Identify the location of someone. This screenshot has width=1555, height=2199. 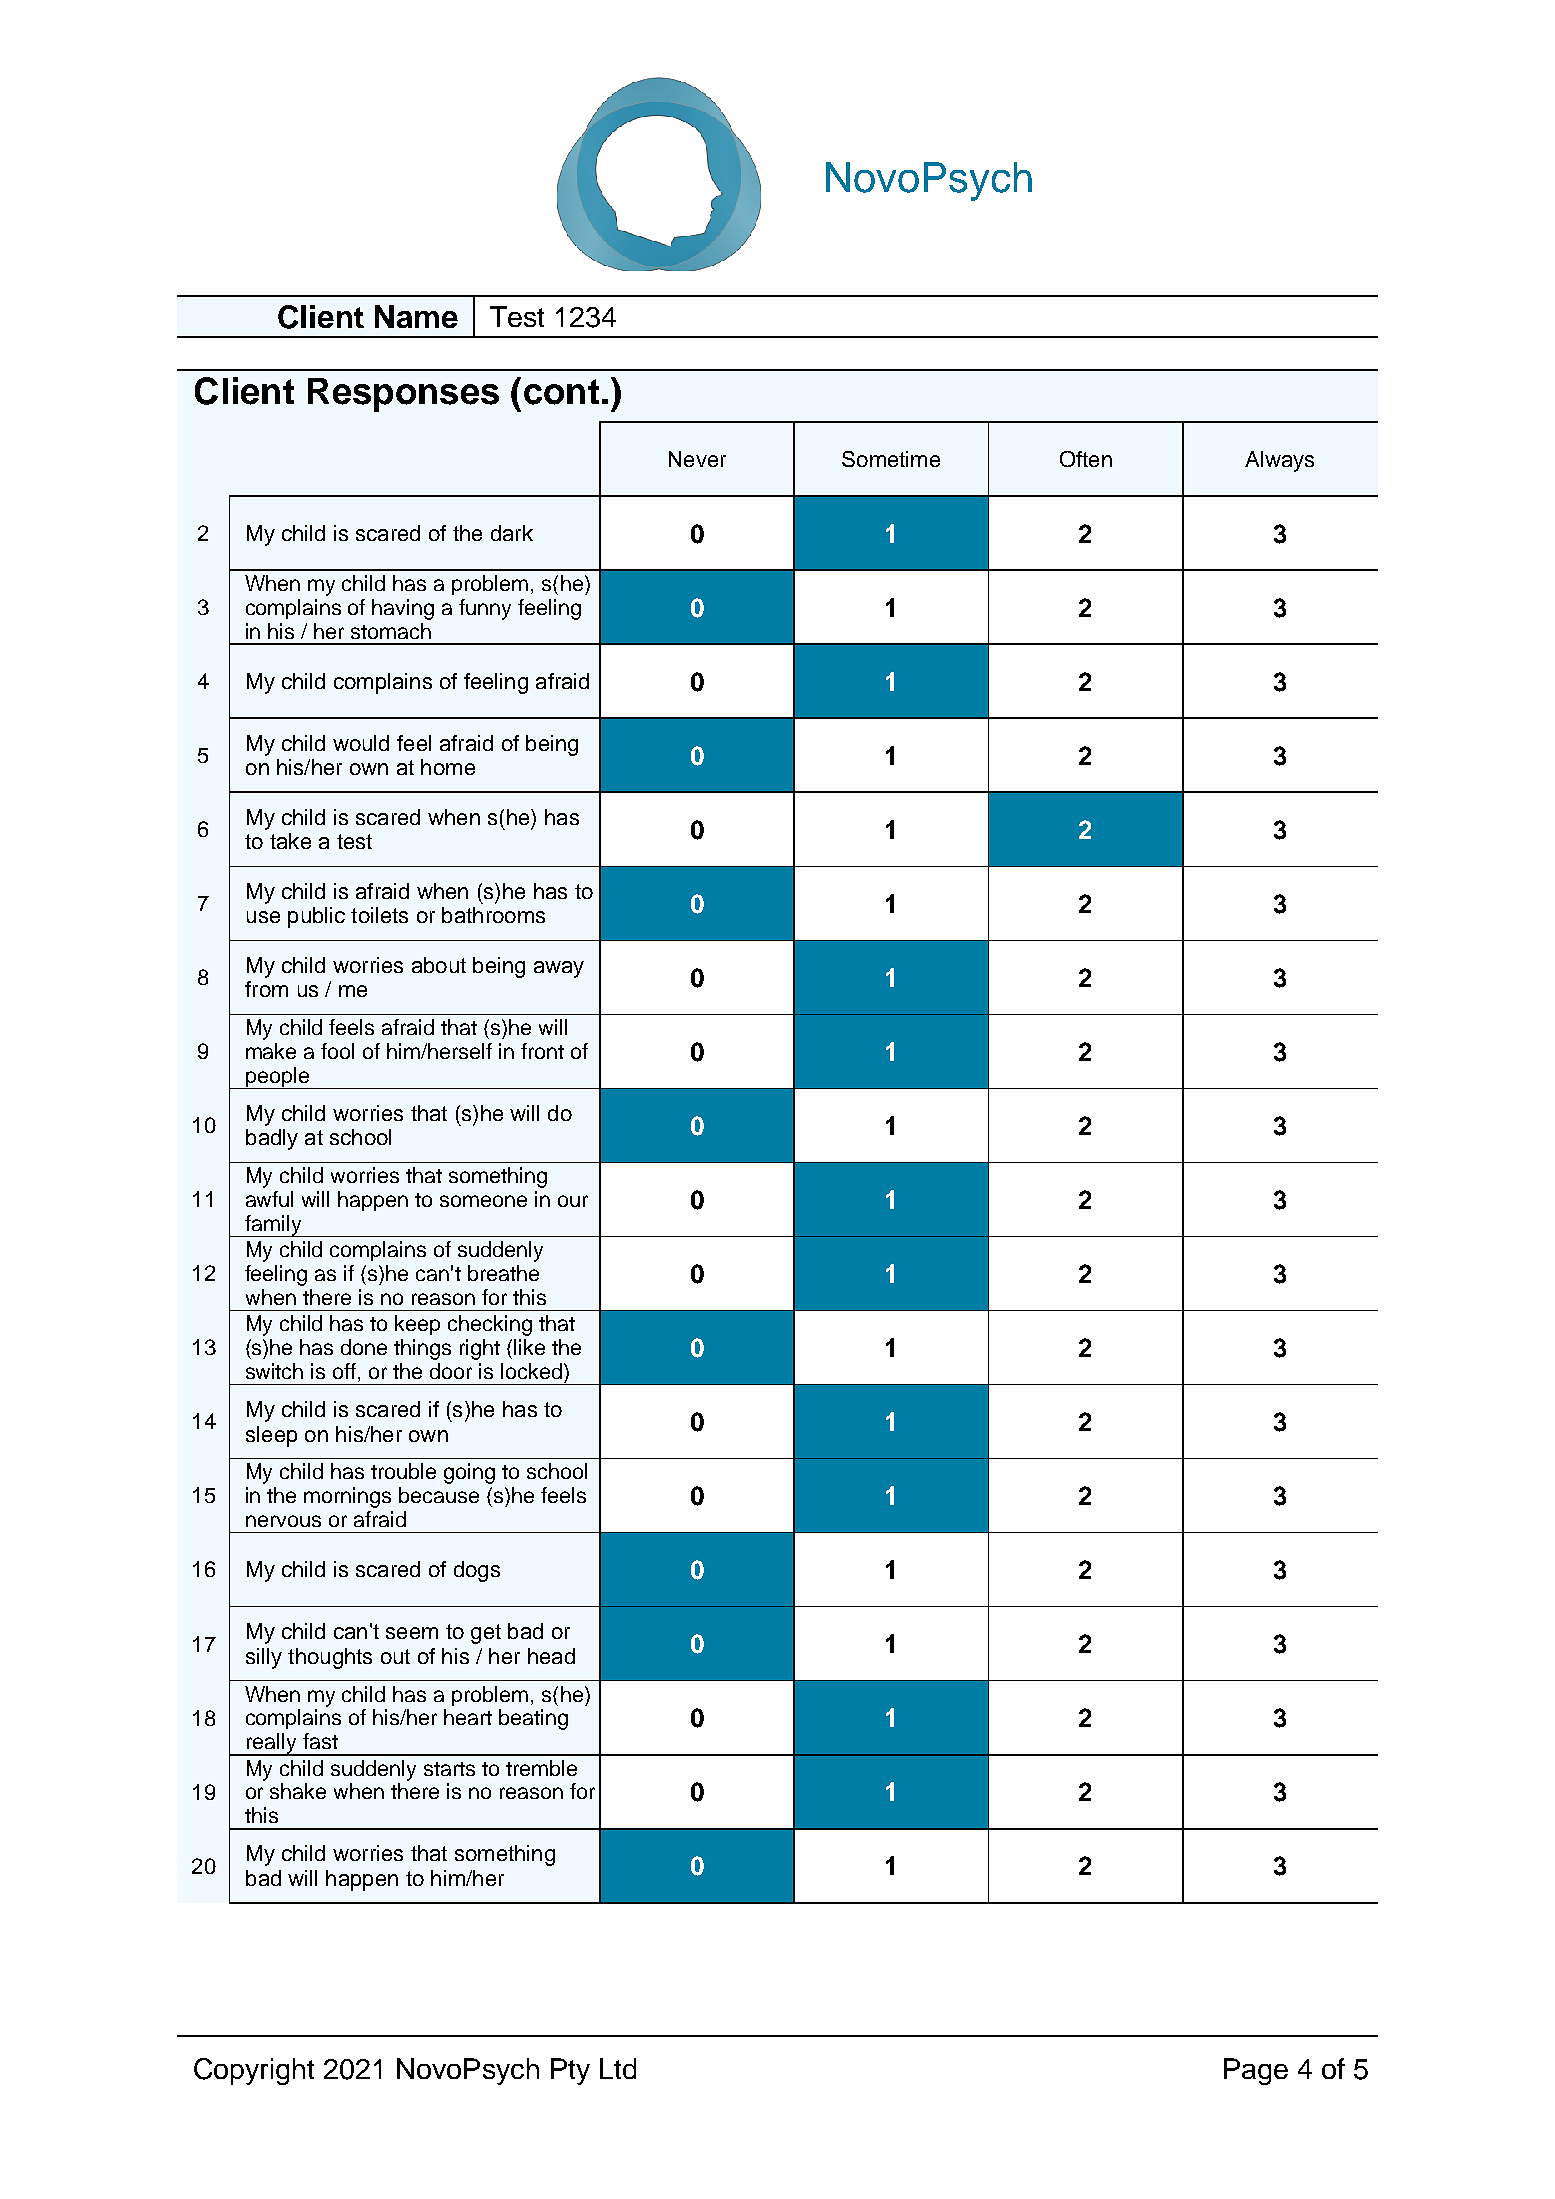
(483, 1201).
